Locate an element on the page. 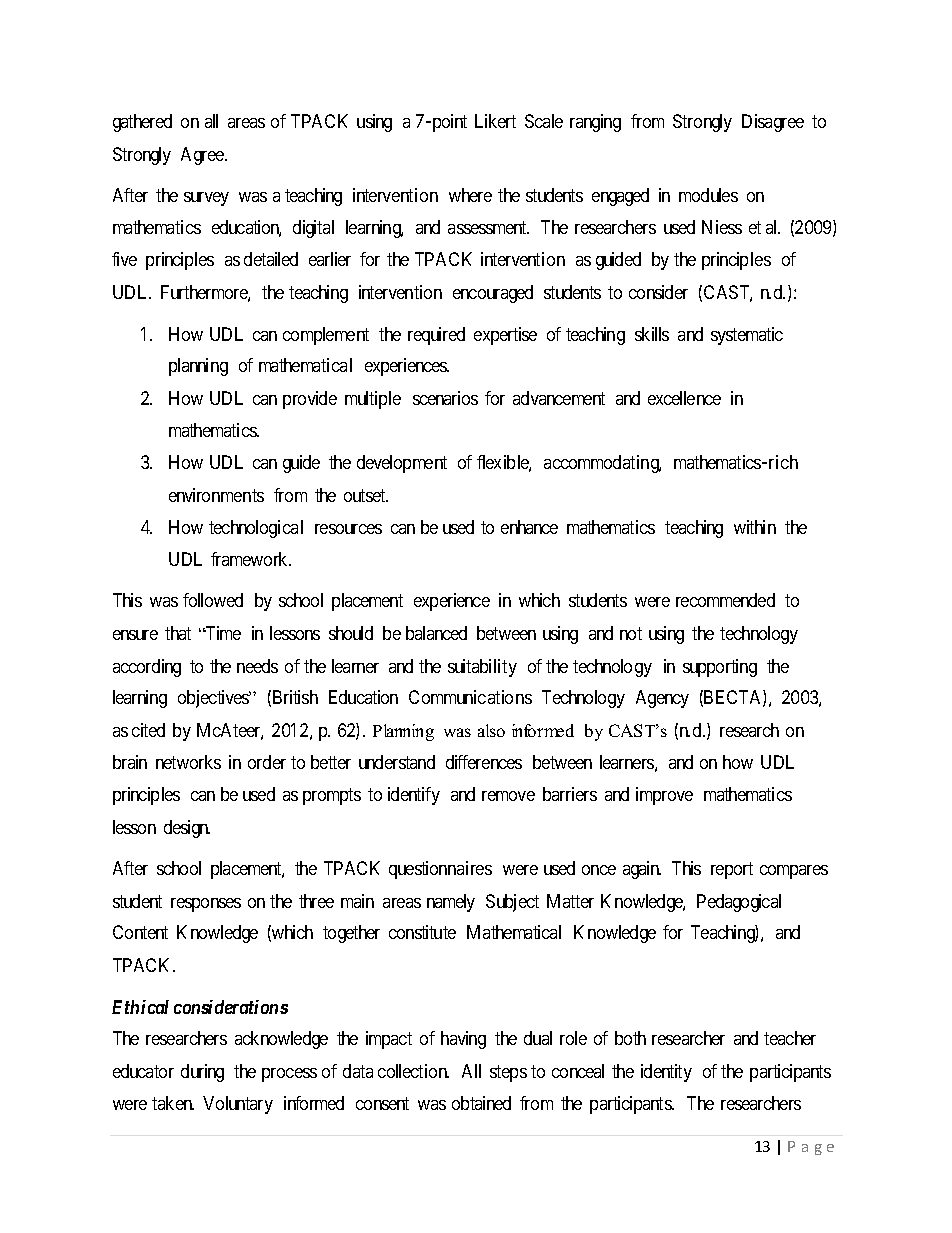  modules is located at coordinates (708, 195).
